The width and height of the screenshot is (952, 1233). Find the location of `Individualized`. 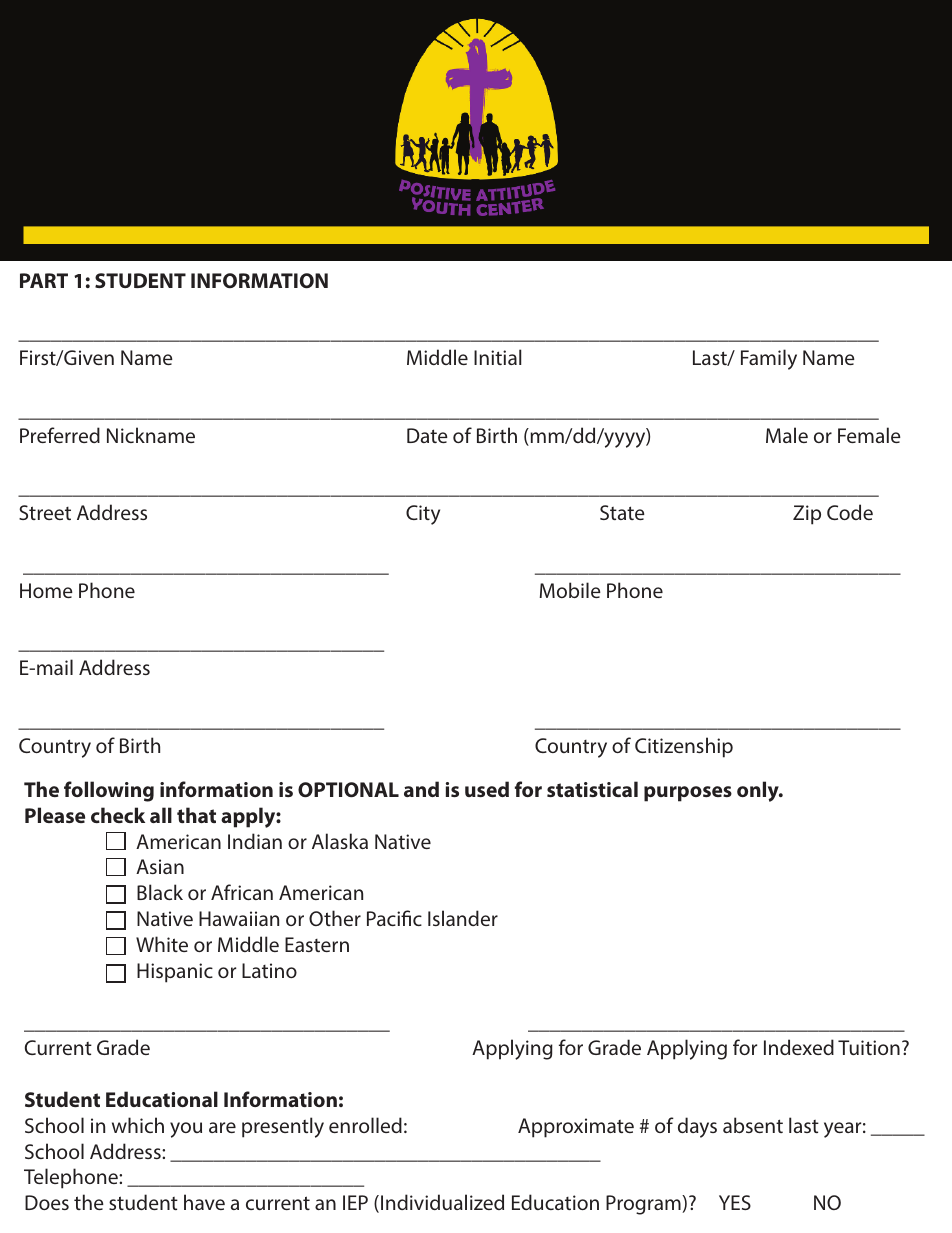

Individualized is located at coordinates (442, 1202).
